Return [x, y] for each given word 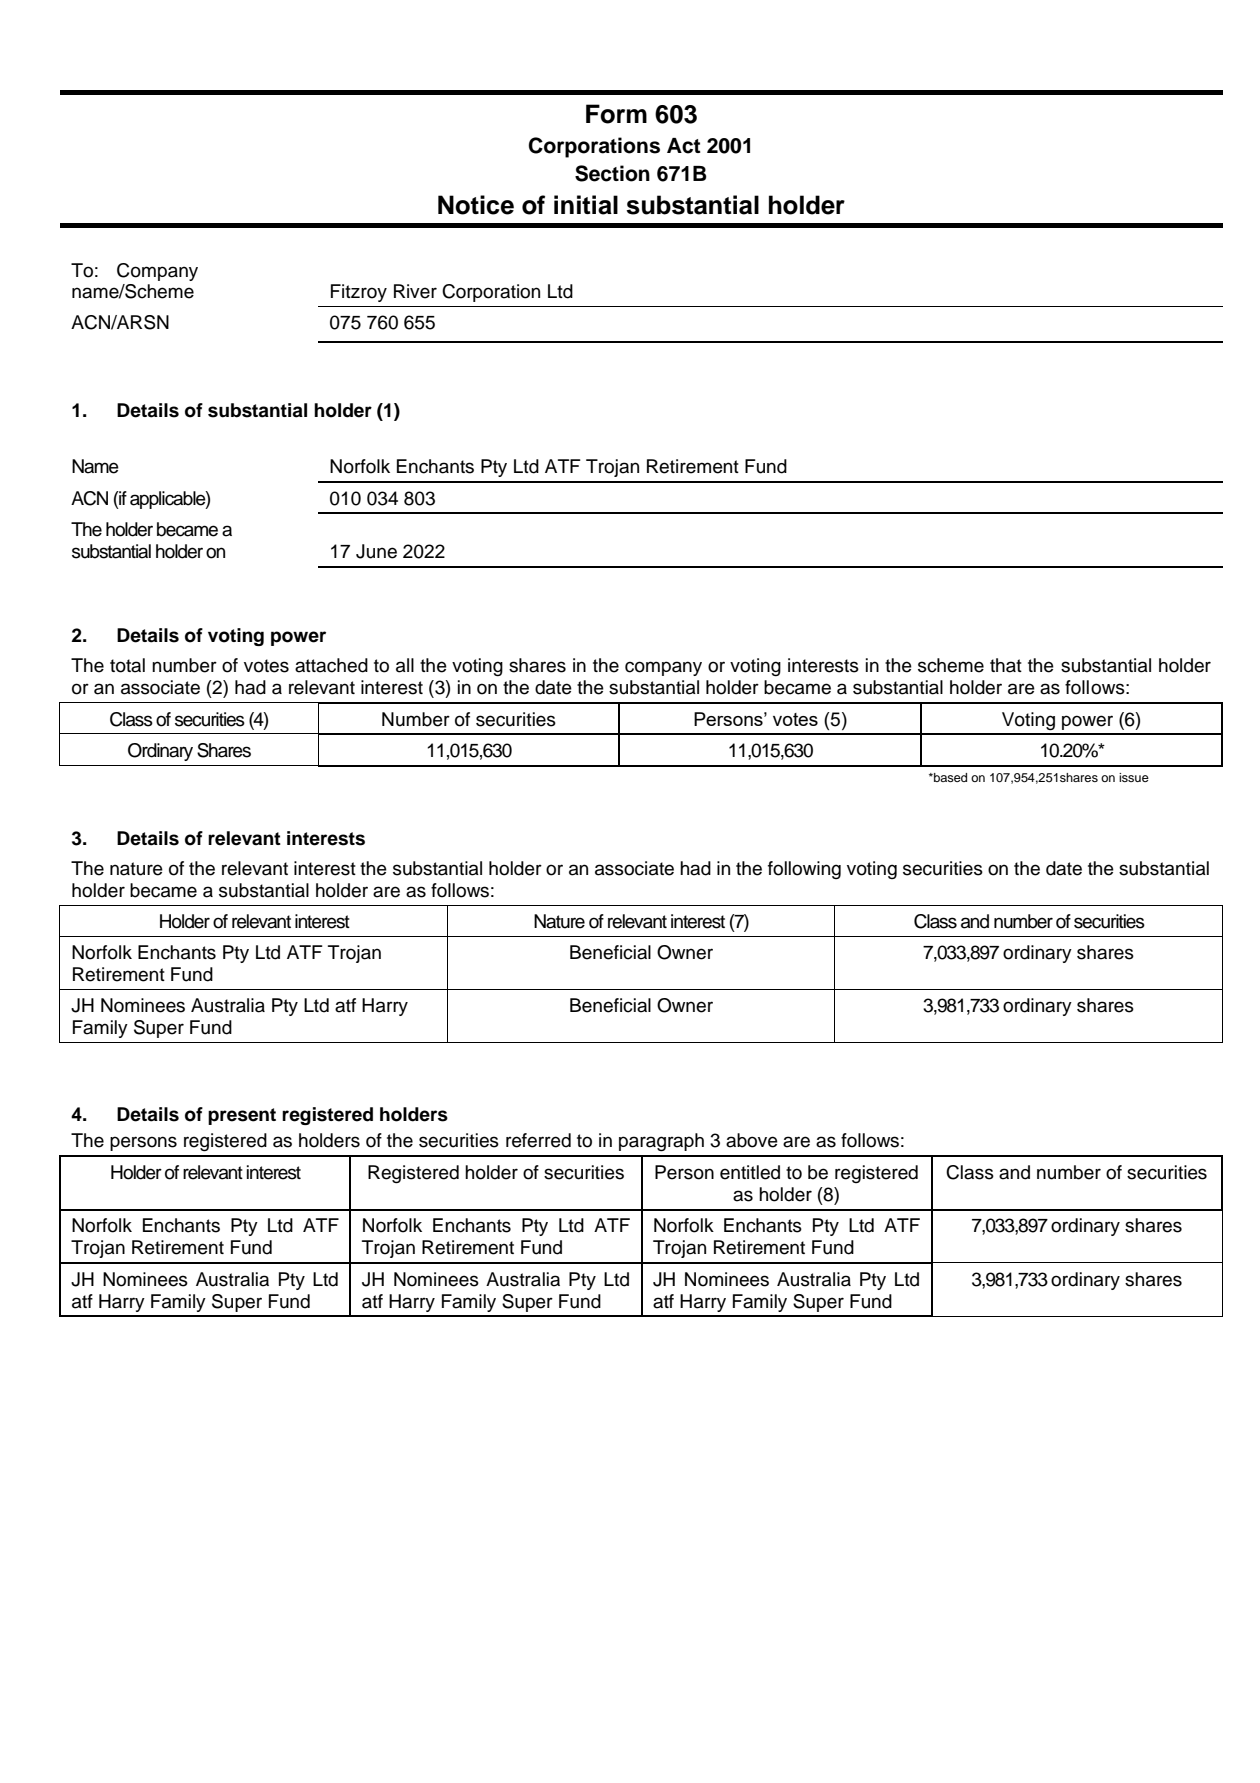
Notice [476, 205]
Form [616, 114]
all [405, 665]
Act [684, 146]
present [242, 1116]
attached [331, 665]
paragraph [661, 1142]
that [1006, 665]
